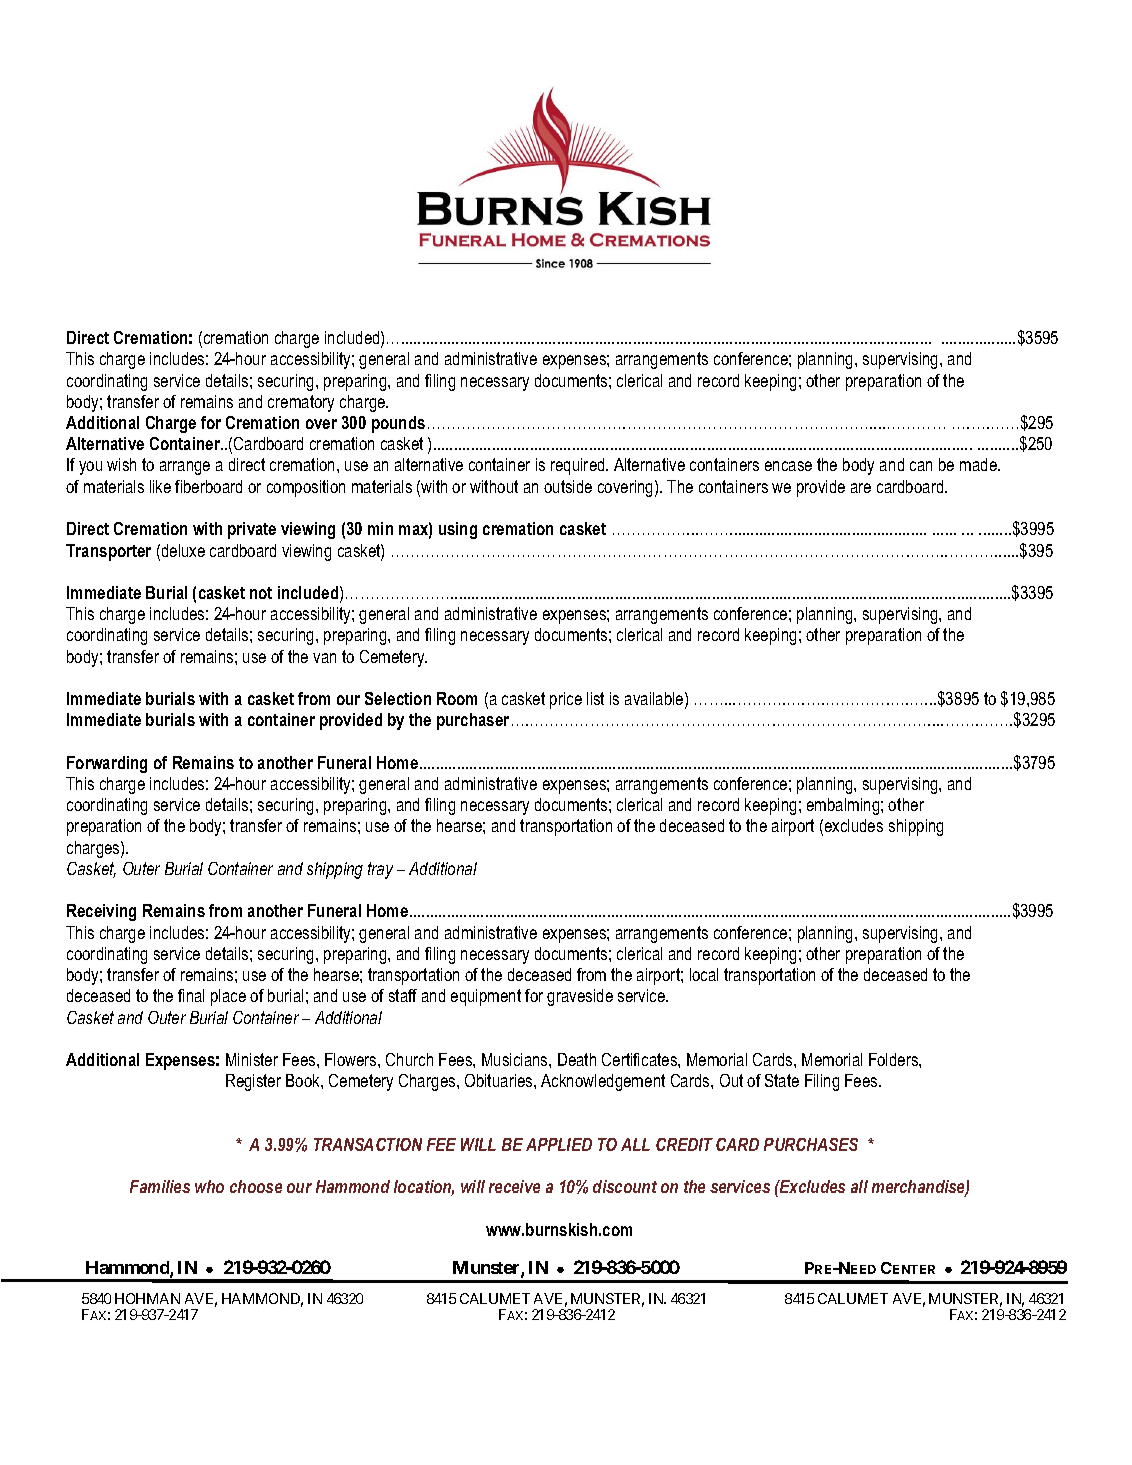  I want to click on required, so click(579, 466).
